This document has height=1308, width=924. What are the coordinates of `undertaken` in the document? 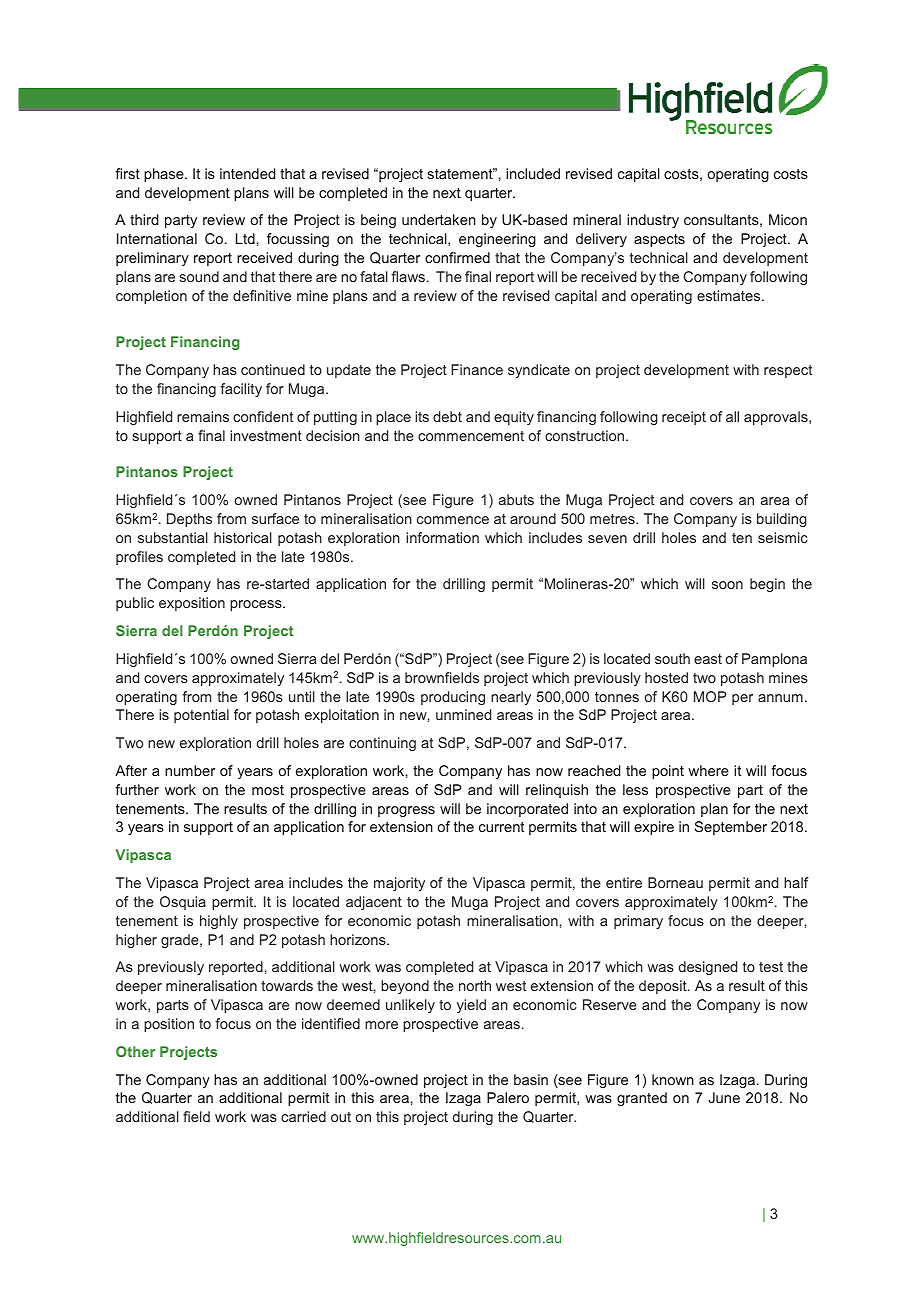 It's located at (439, 219).
